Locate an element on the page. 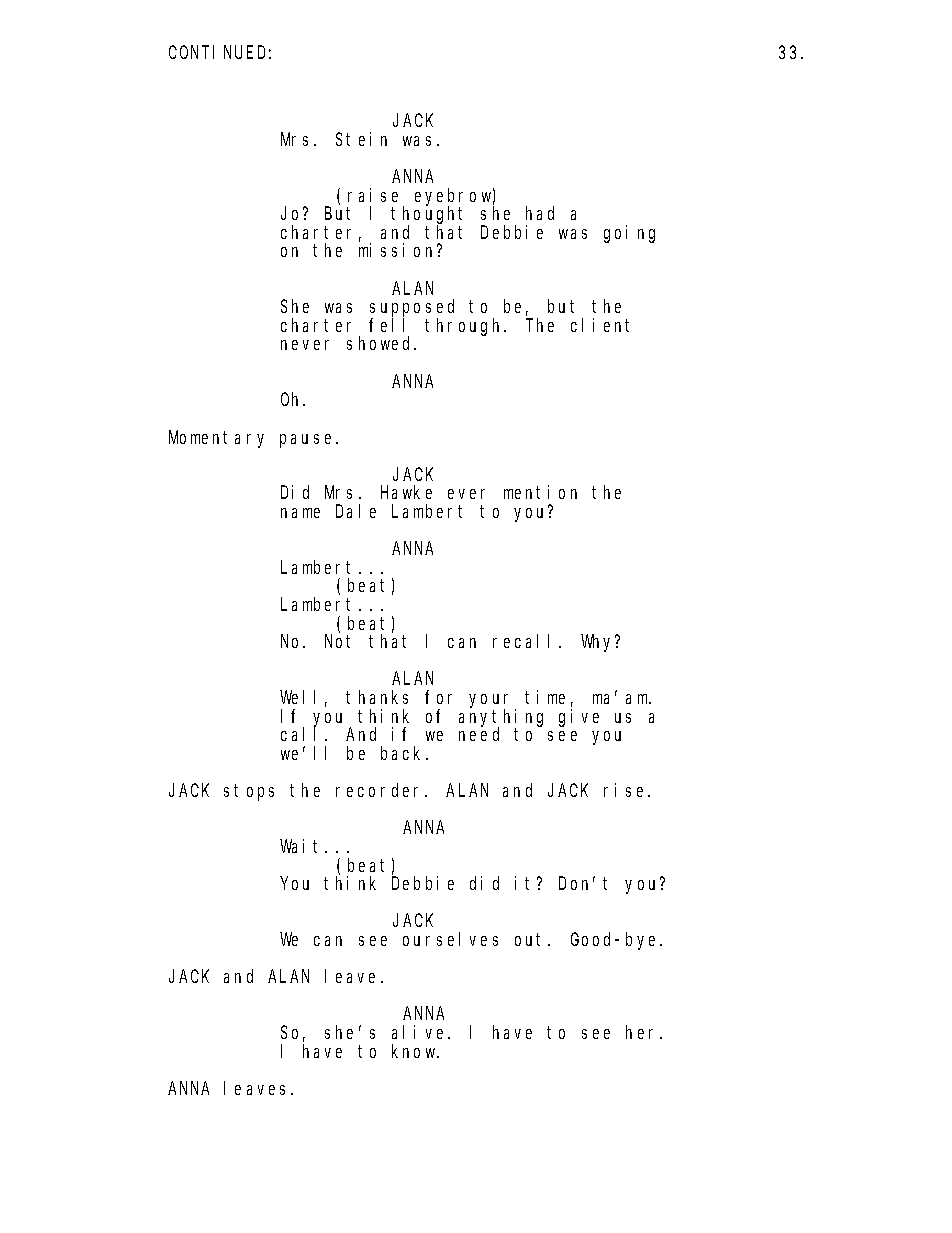 The height and width of the page is (1233, 952). recorder is located at coordinates (381, 790).
